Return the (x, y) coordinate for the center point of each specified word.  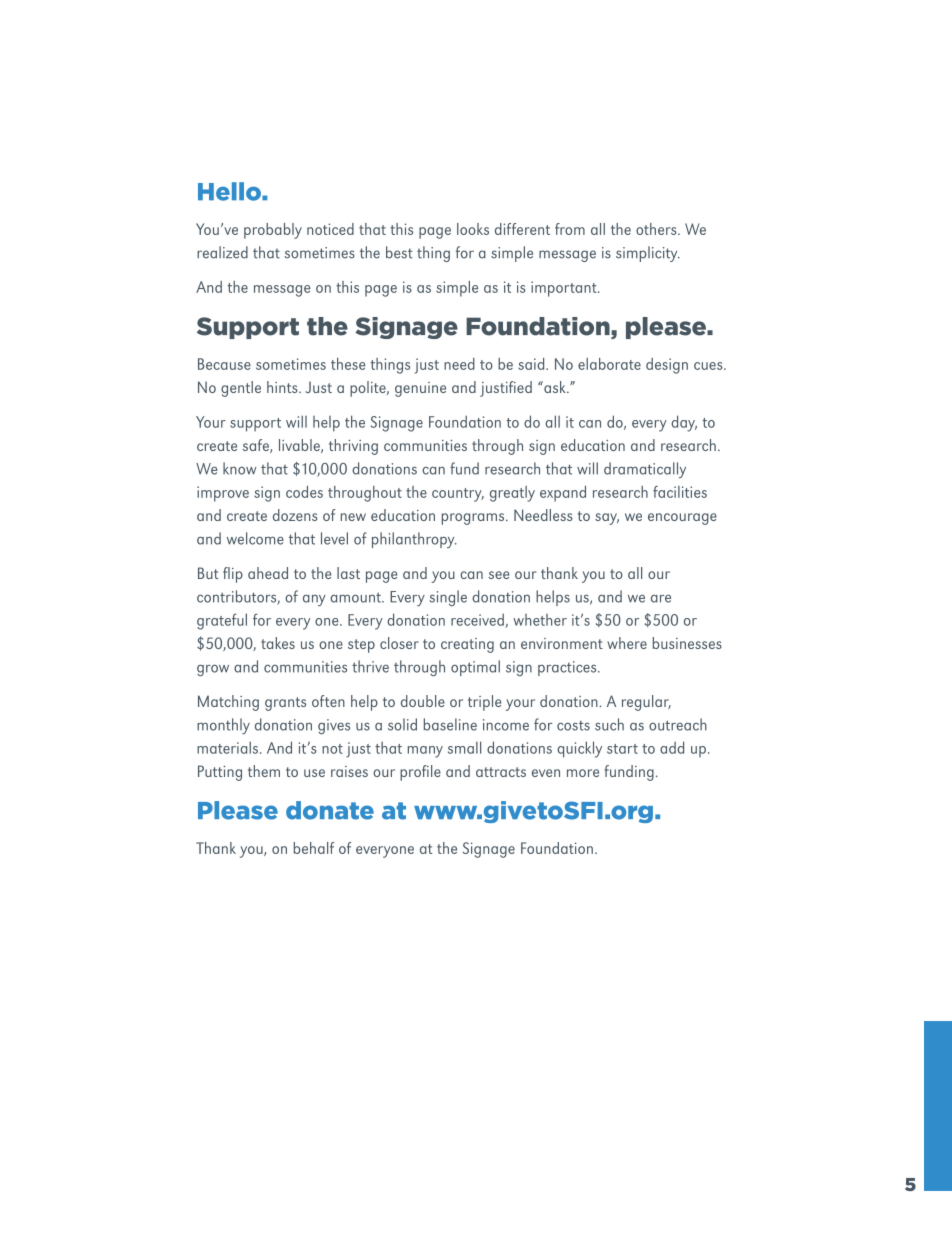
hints (283, 387)
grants (285, 704)
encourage (682, 519)
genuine (420, 389)
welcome (255, 538)
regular (646, 703)
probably (273, 231)
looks (473, 229)
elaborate (609, 364)
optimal (475, 668)
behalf (314, 848)
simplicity (648, 254)
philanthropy (414, 540)
